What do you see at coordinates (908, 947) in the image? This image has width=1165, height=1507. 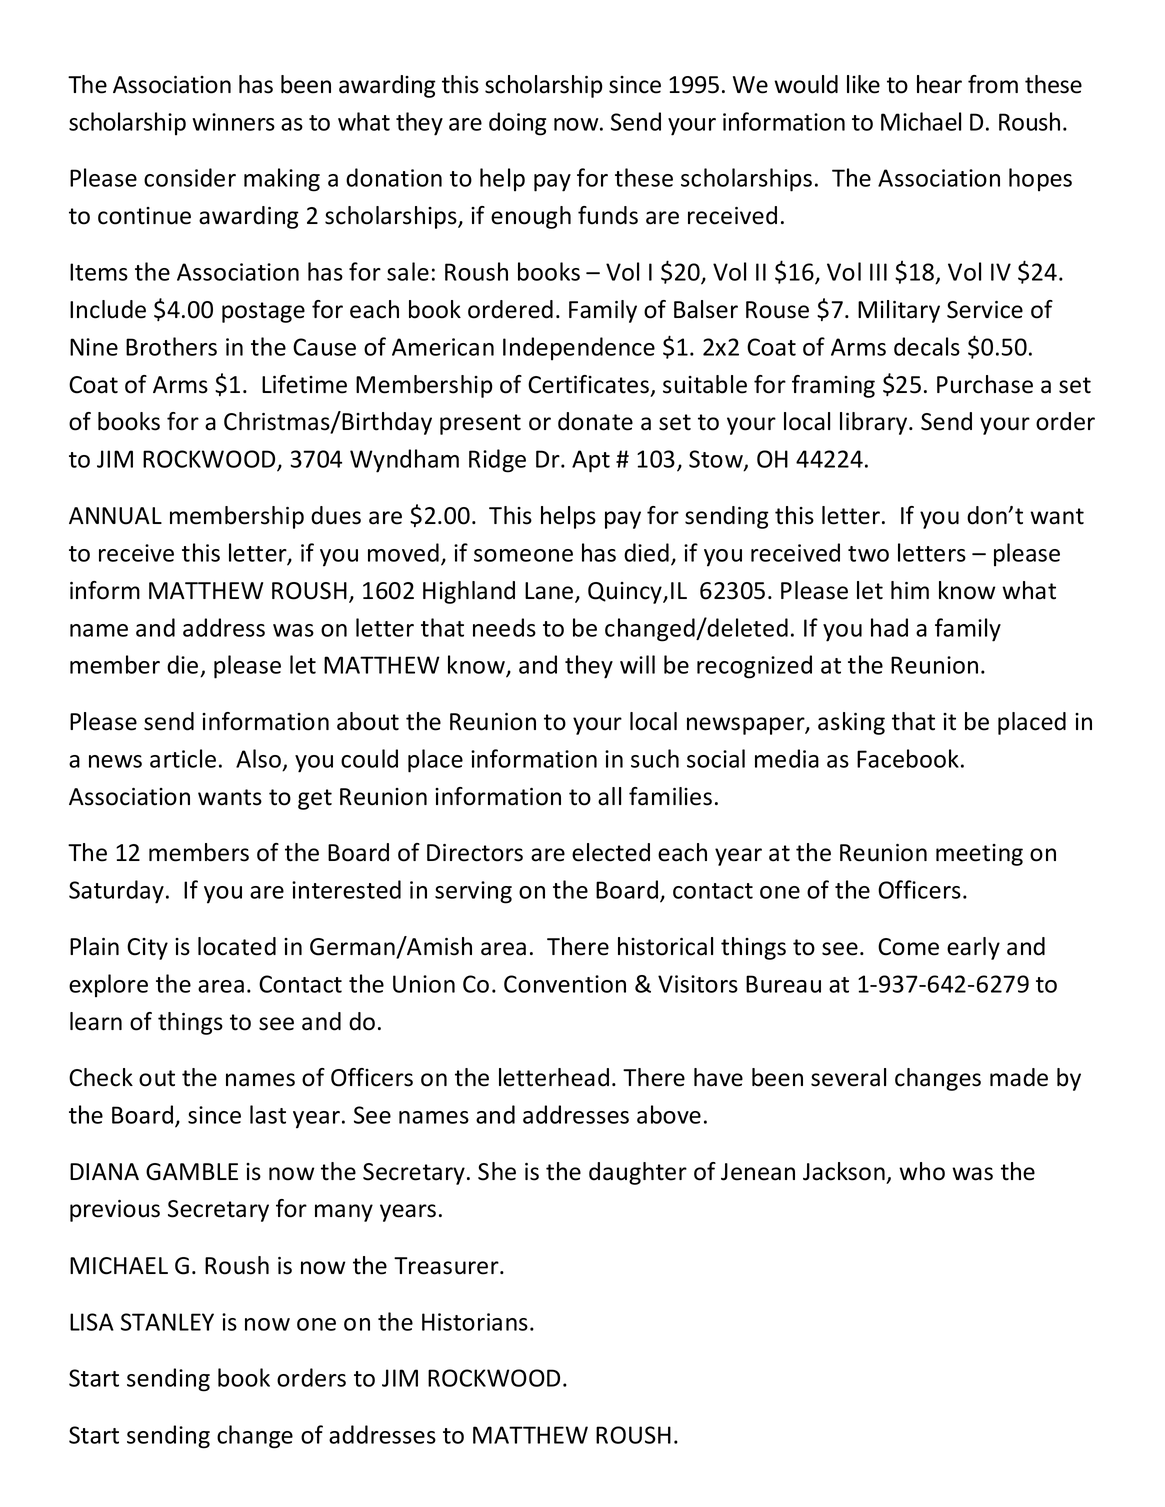 I see `Come` at bounding box center [908, 947].
